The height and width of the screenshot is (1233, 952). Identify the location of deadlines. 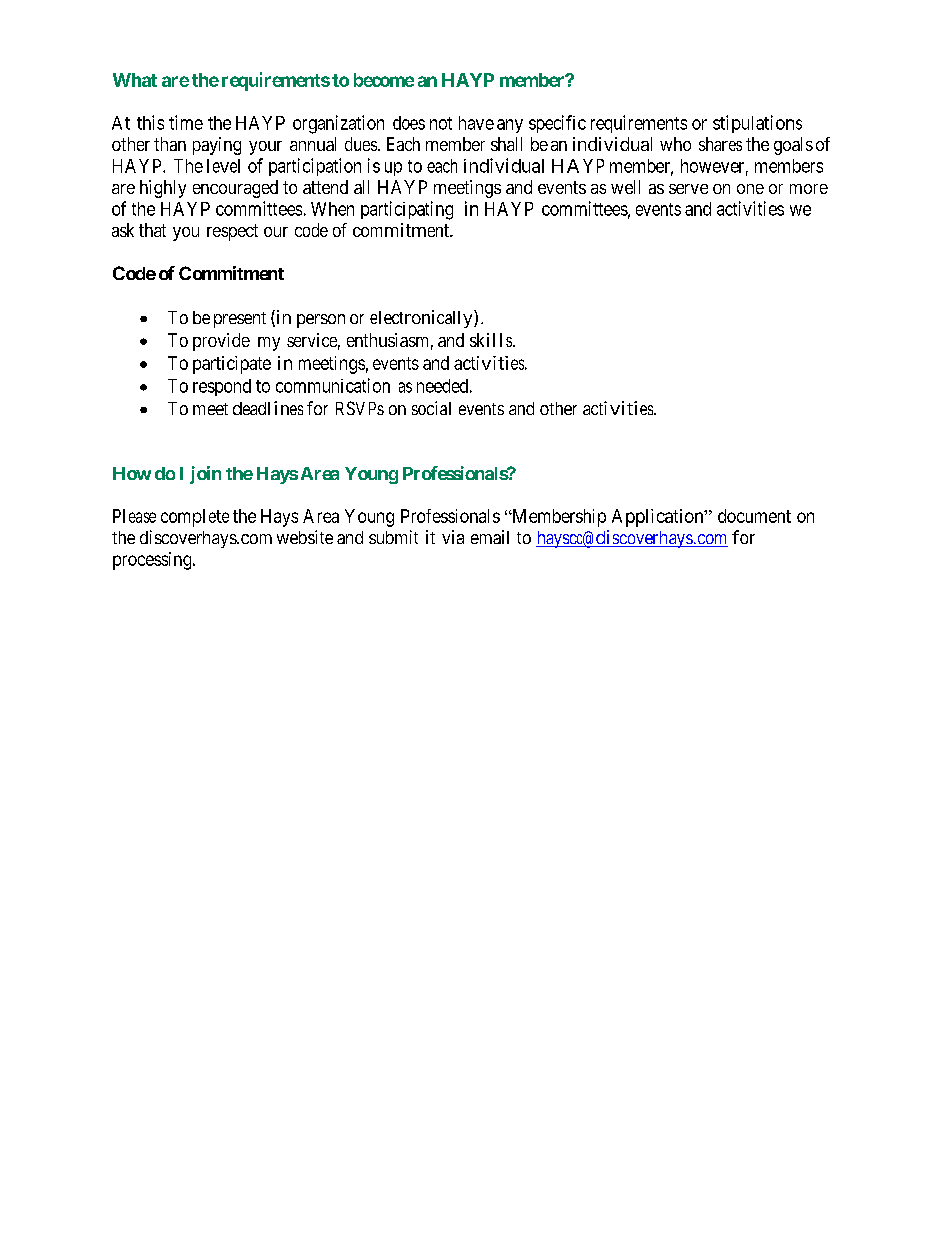
(268, 408).
